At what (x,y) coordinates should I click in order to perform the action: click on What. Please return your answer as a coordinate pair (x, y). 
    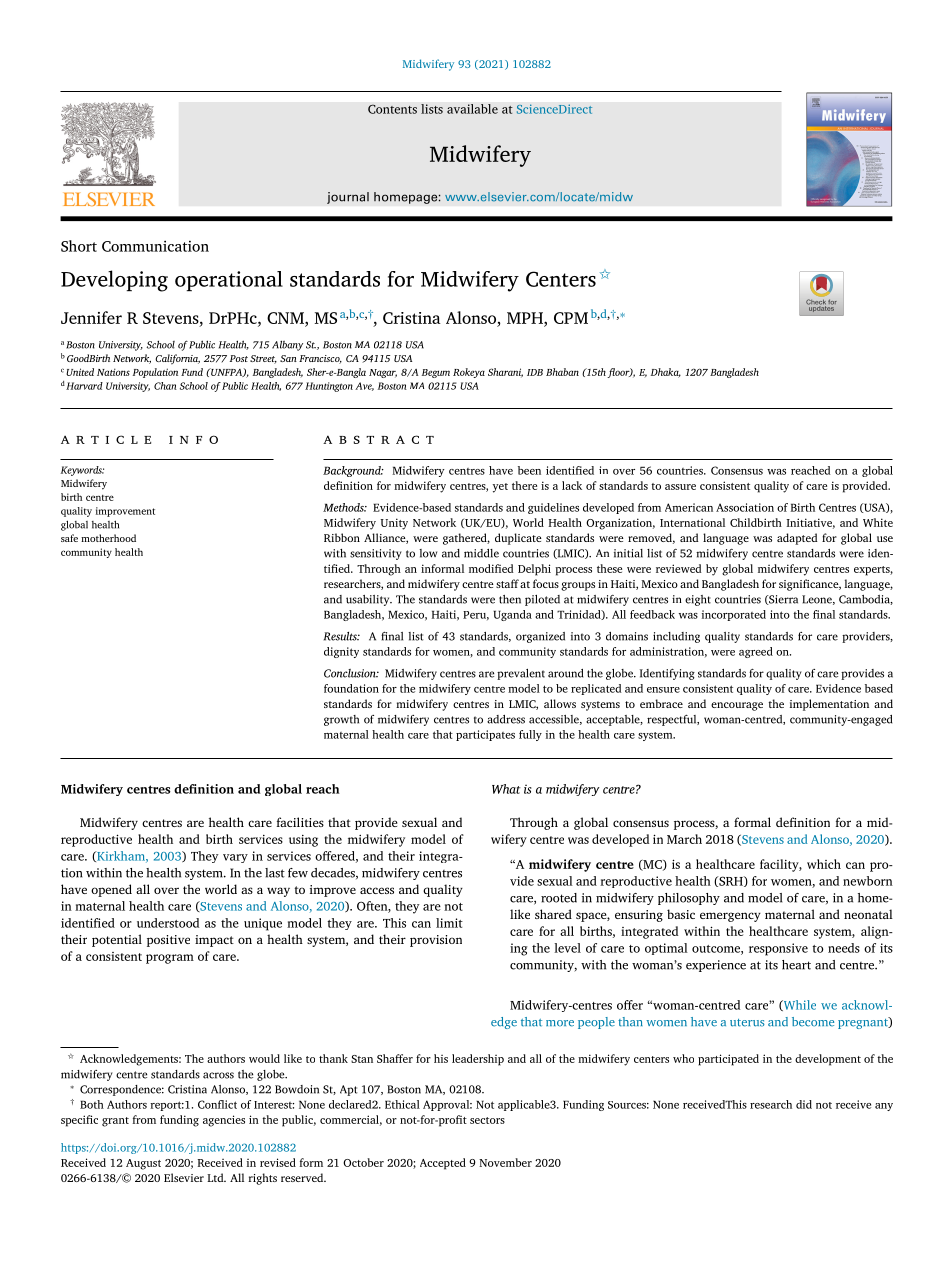
    Looking at the image, I should click on (506, 789).
